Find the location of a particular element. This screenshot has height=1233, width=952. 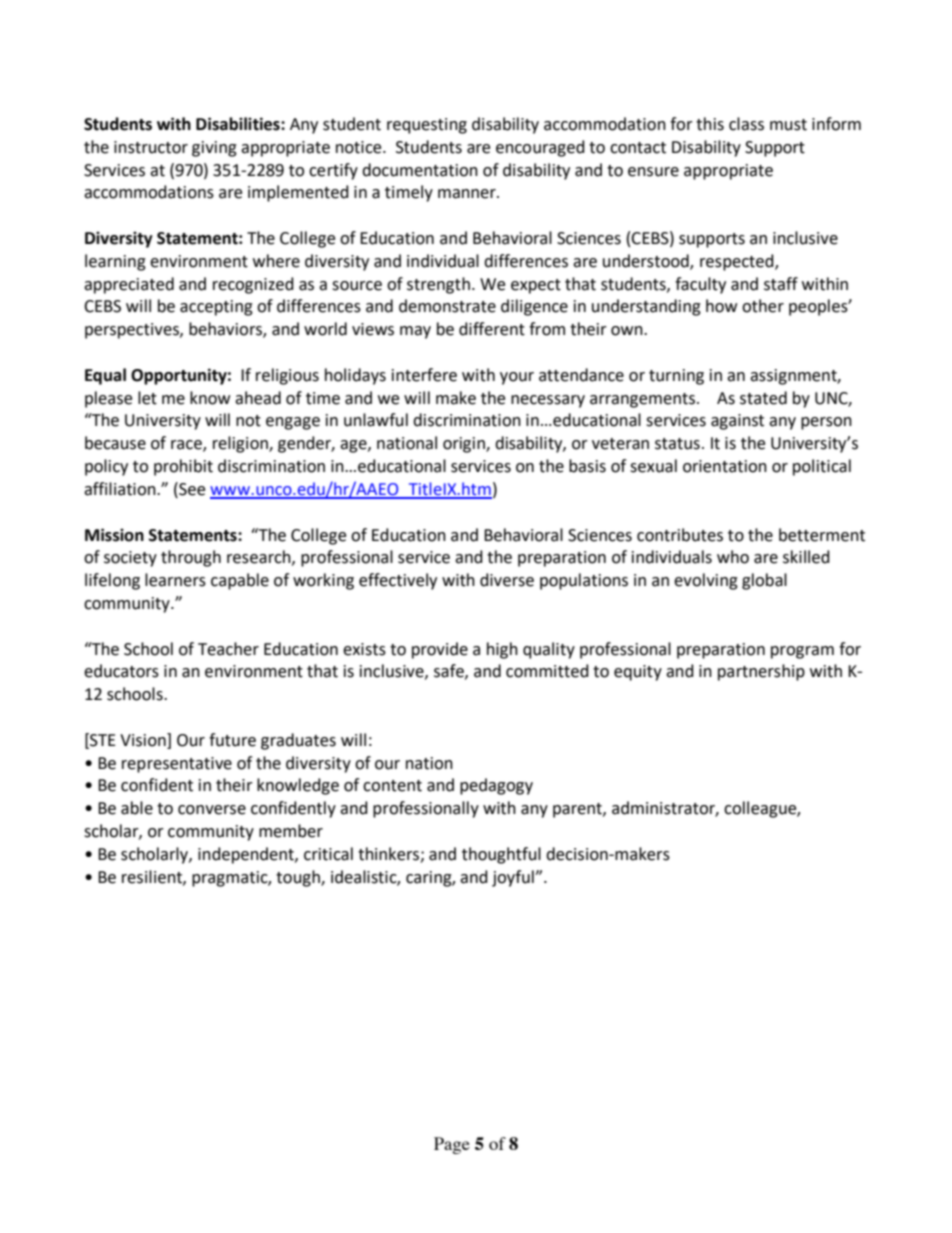

joyful is located at coordinates (514, 878).
